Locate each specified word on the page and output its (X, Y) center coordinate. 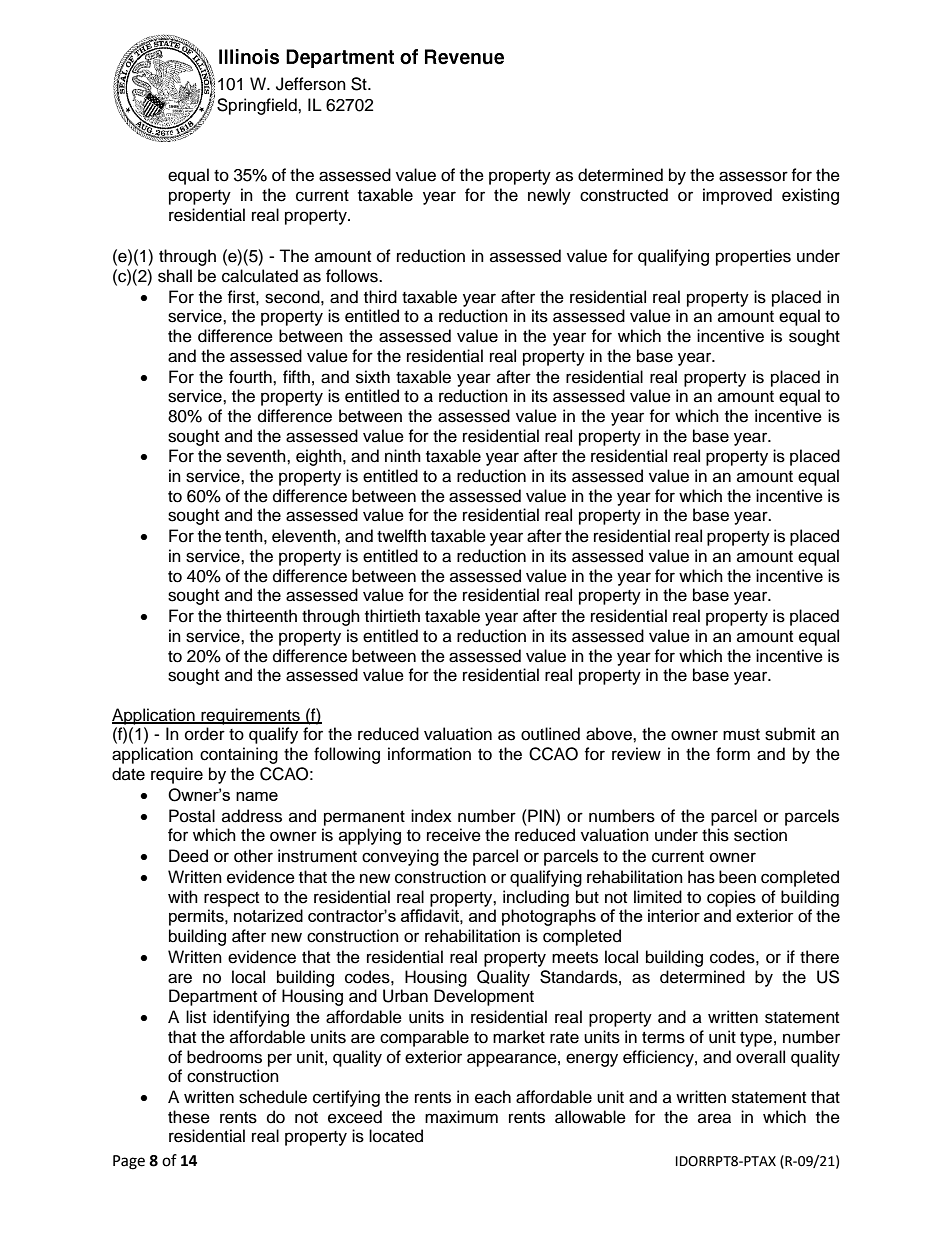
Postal (192, 816)
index (431, 816)
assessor (753, 176)
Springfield (258, 106)
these (189, 1117)
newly (549, 196)
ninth (403, 455)
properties (753, 257)
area (714, 1118)
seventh (257, 456)
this (715, 835)
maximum (461, 1117)
